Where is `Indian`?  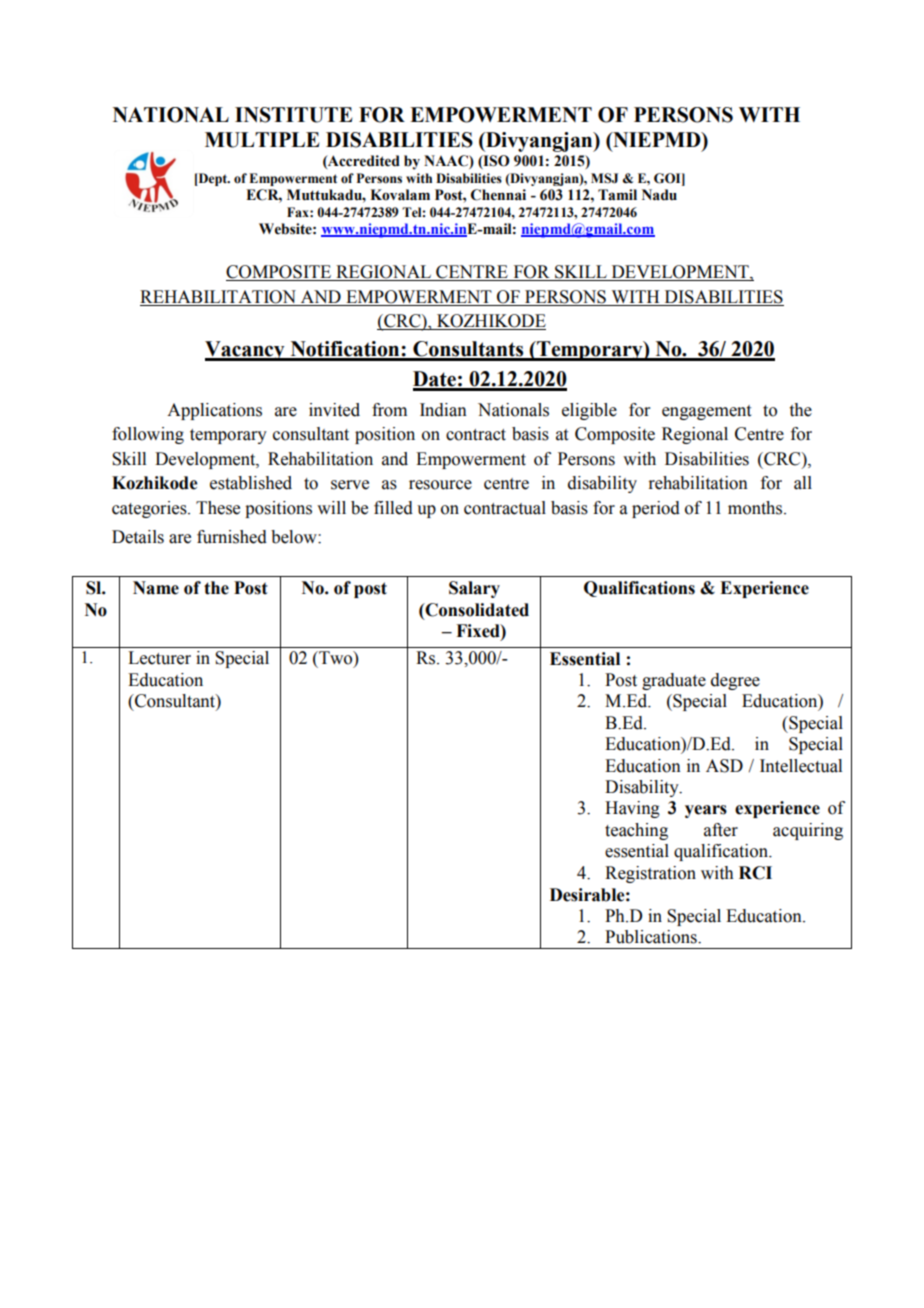 Indian is located at coordinates (443, 410).
